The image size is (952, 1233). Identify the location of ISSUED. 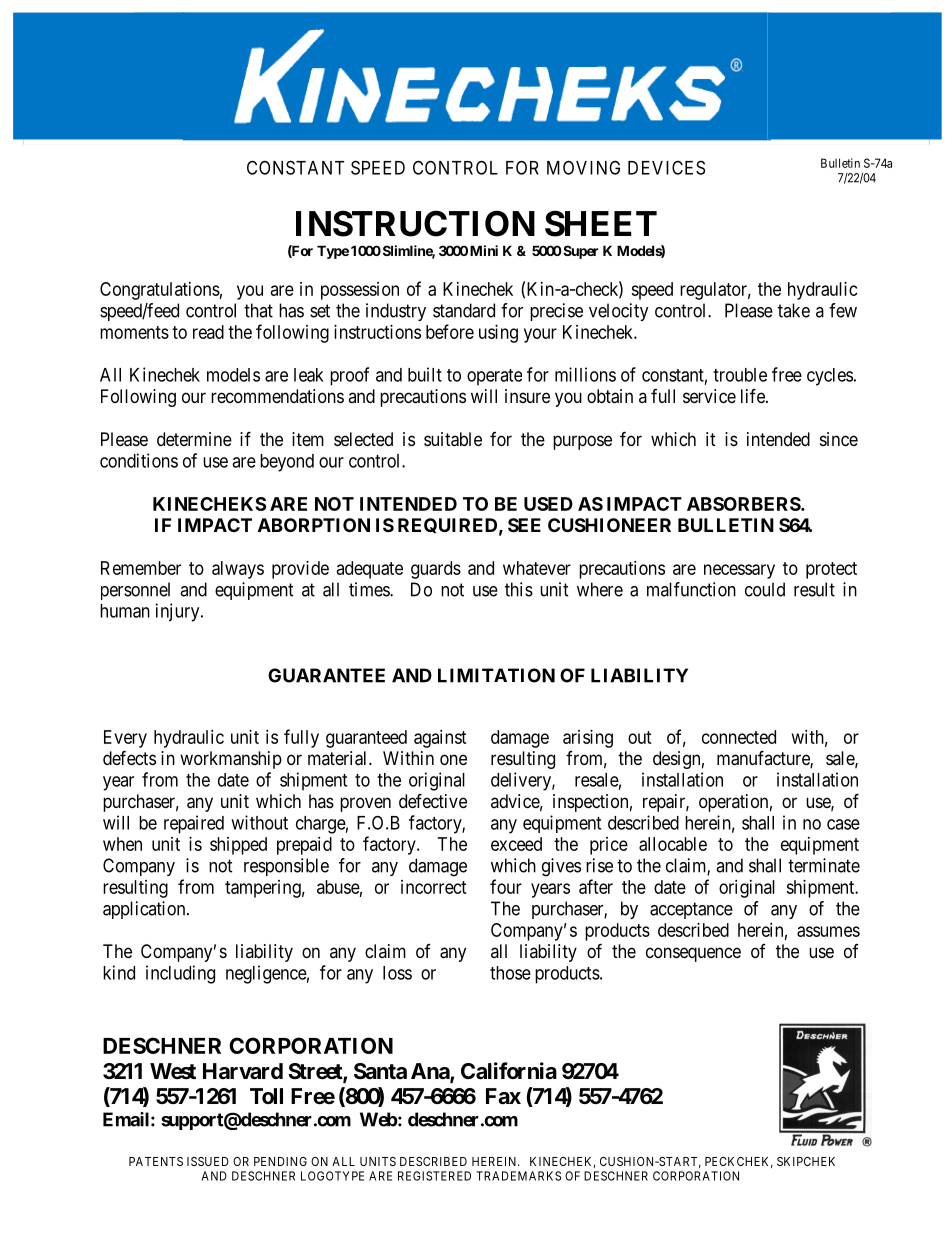
(208, 1161).
